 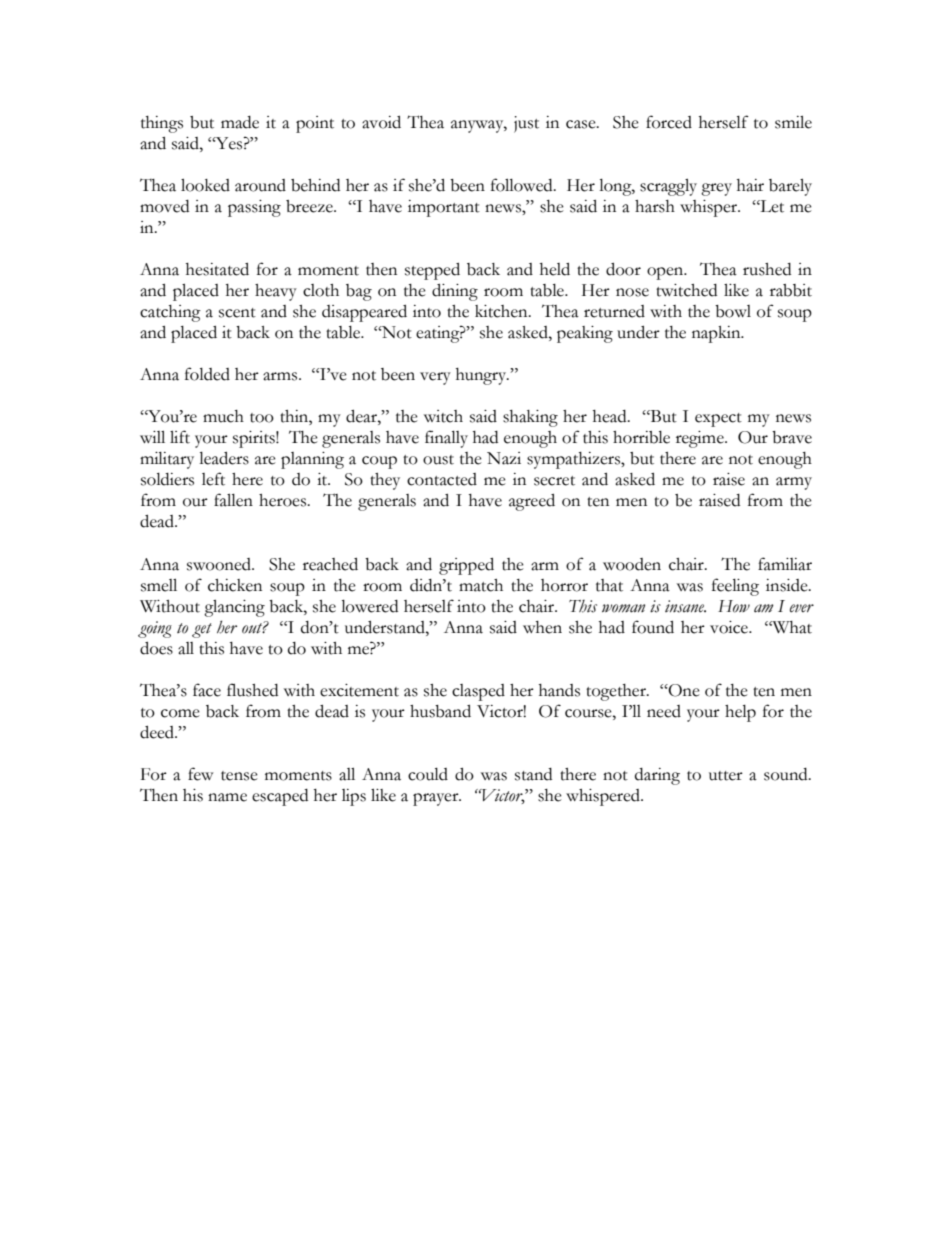 What do you see at coordinates (701, 439) in the document?
I see `regime` at bounding box center [701, 439].
